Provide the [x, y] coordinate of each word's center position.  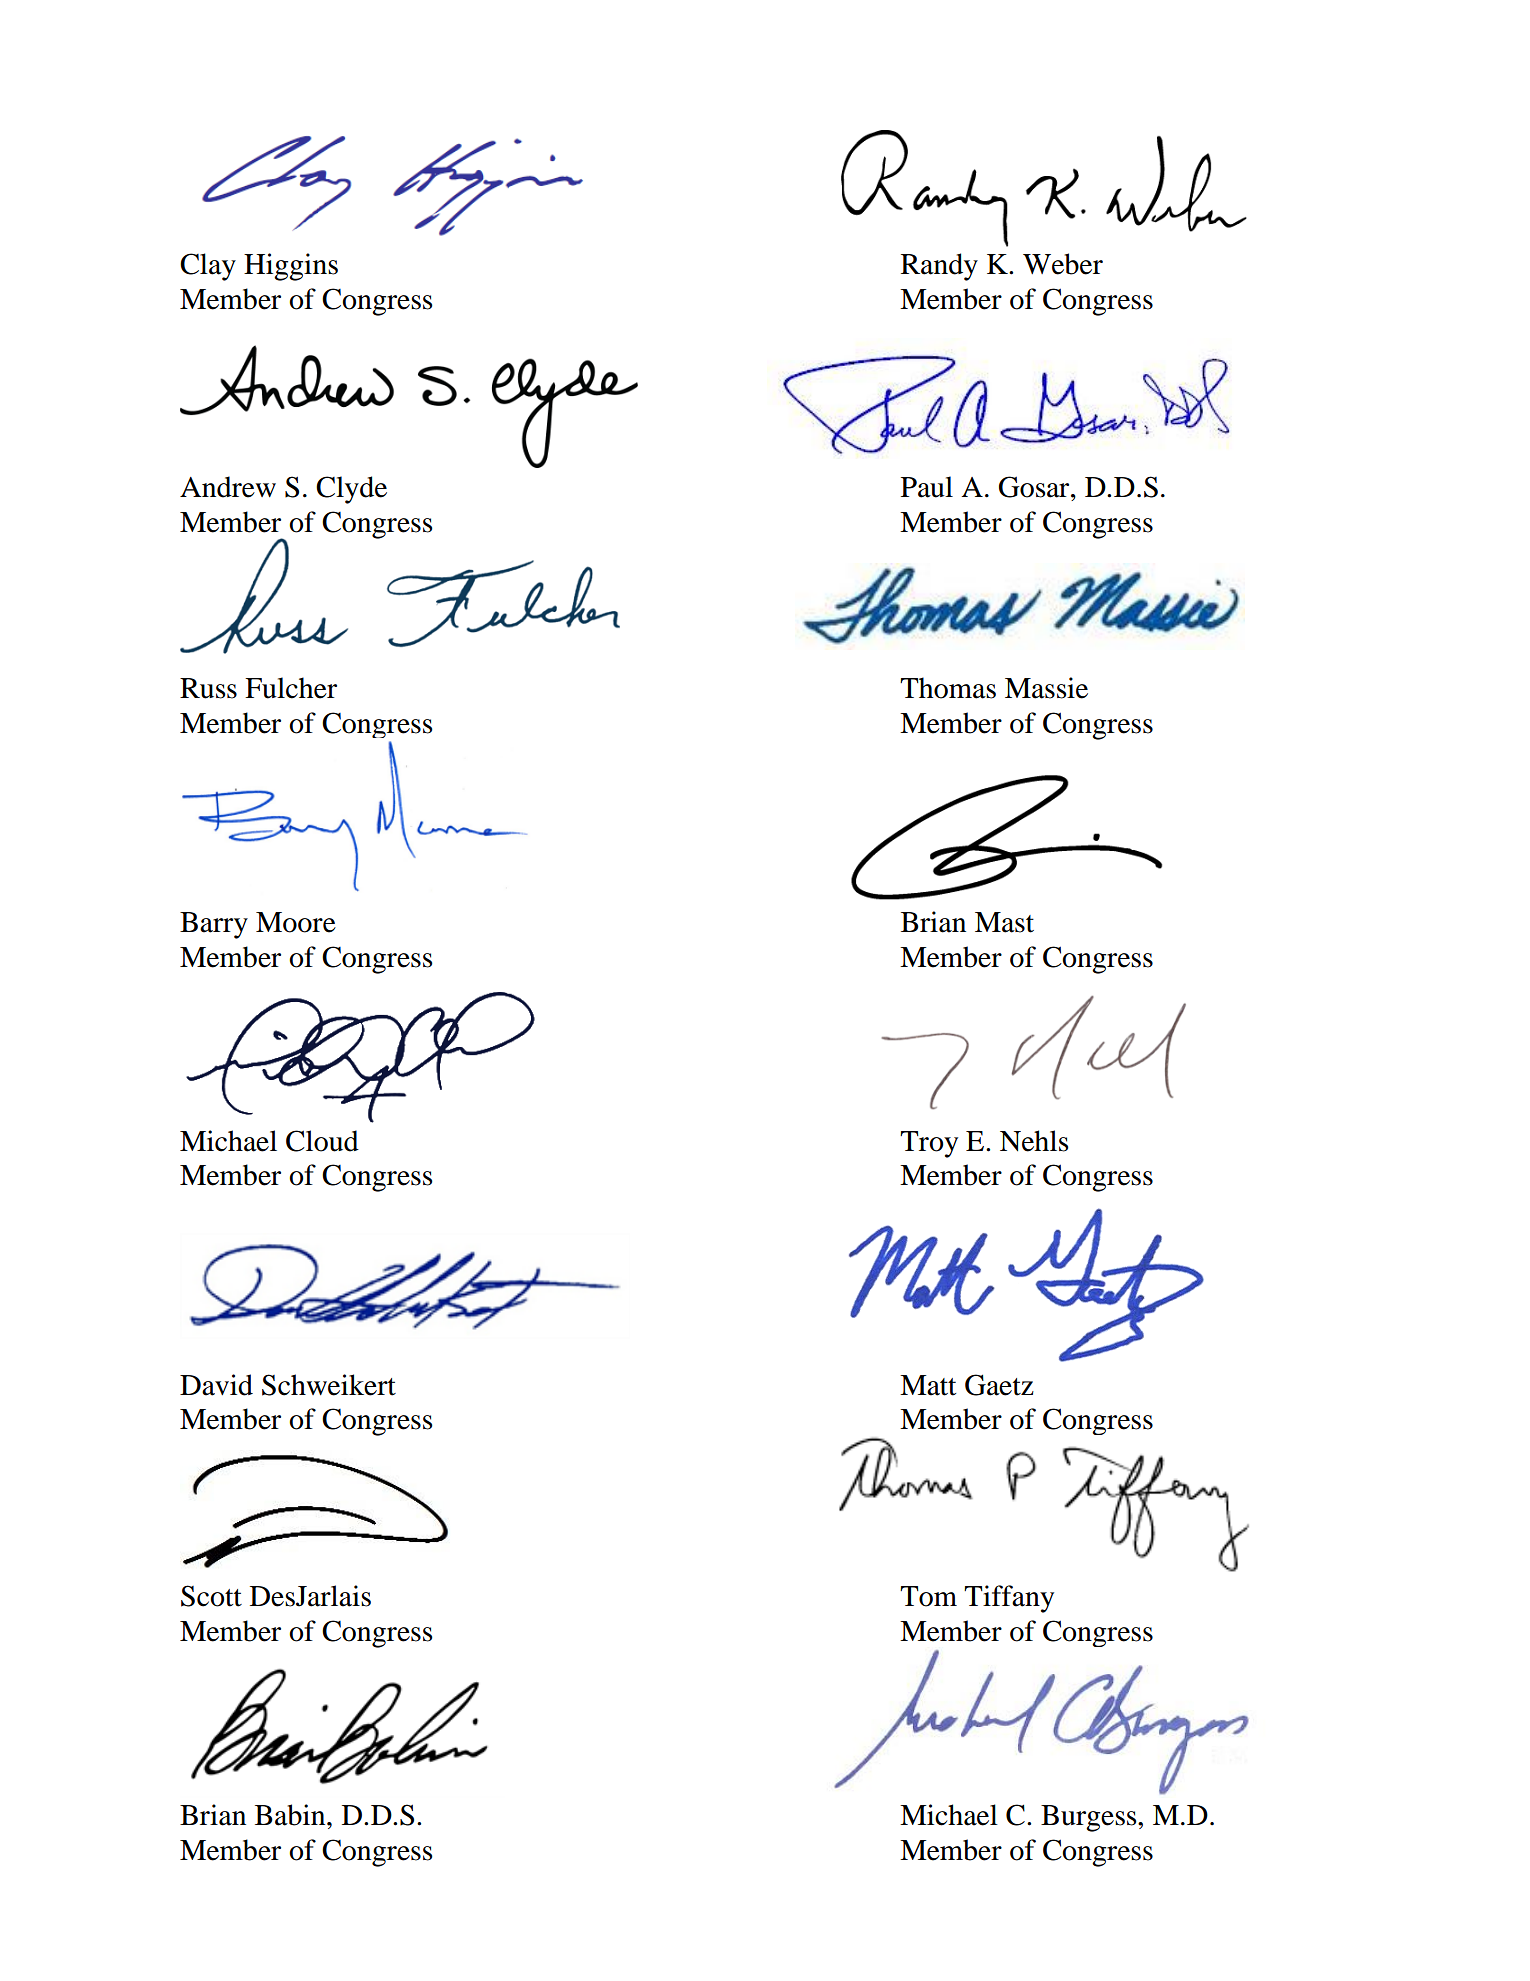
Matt [928, 1385]
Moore [296, 922]
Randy [939, 267]
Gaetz [999, 1385]
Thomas [948, 688]
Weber [1063, 264]
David [216, 1385]
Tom [928, 1596]
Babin [291, 1815]
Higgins [291, 267]
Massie [1046, 688]
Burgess [1090, 1818]
